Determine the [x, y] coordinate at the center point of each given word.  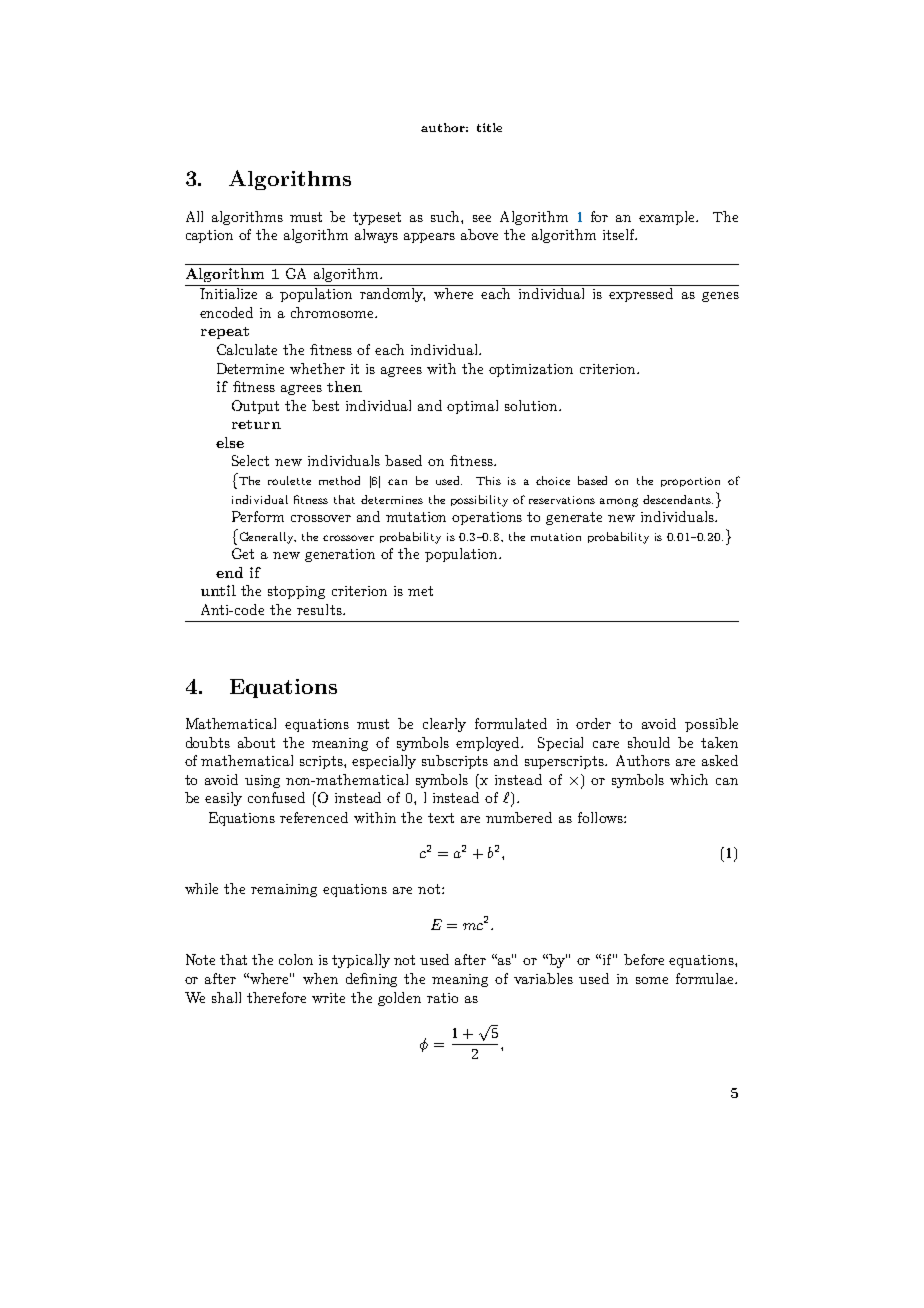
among [619, 502]
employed [489, 744]
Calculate [247, 349]
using [262, 781]
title [489, 127]
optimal [472, 407]
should [649, 742]
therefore [276, 997]
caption [209, 236]
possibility [479, 501]
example [668, 218]
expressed [641, 295]
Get [243, 553]
